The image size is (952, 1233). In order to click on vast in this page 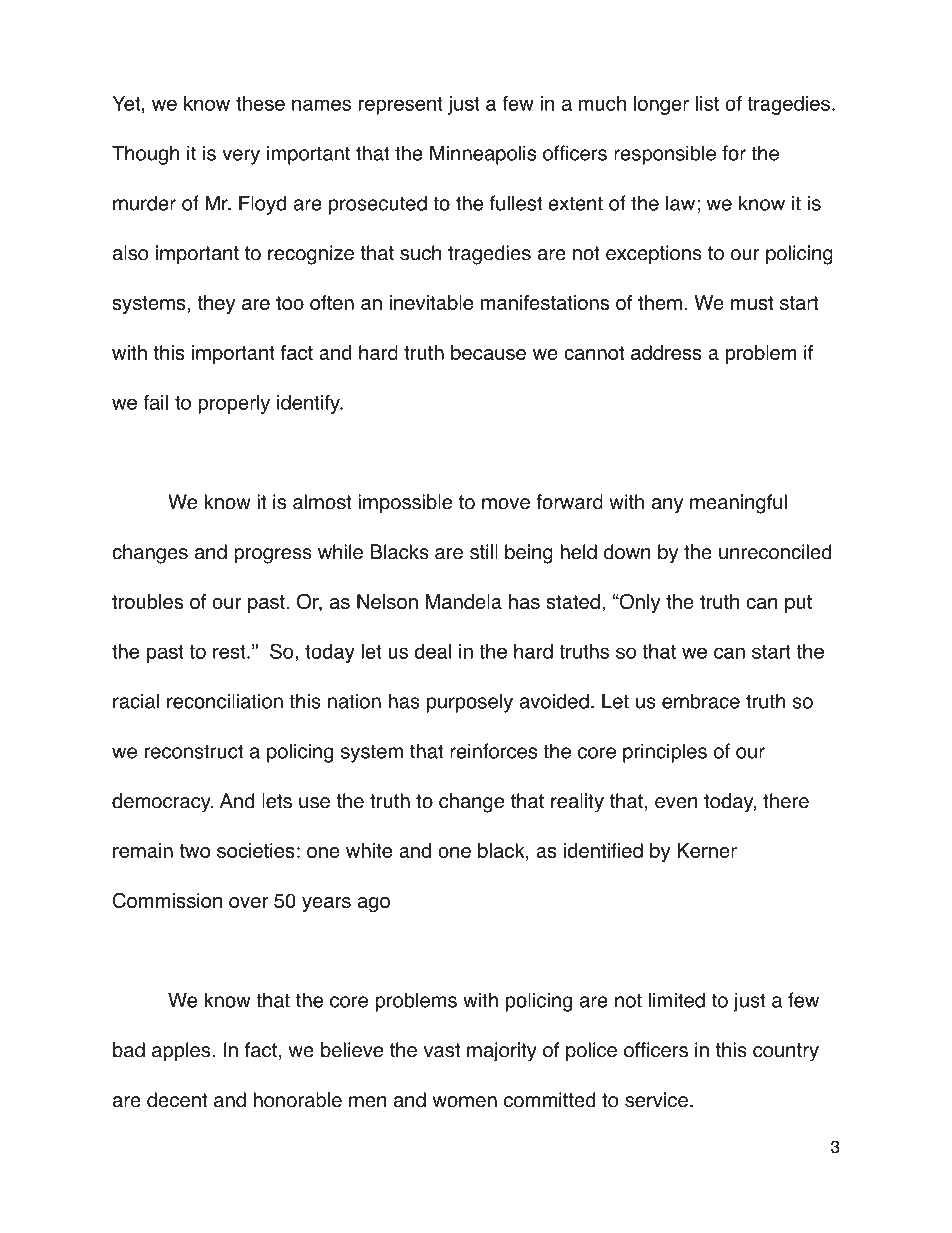, I will do `click(442, 1050)`.
